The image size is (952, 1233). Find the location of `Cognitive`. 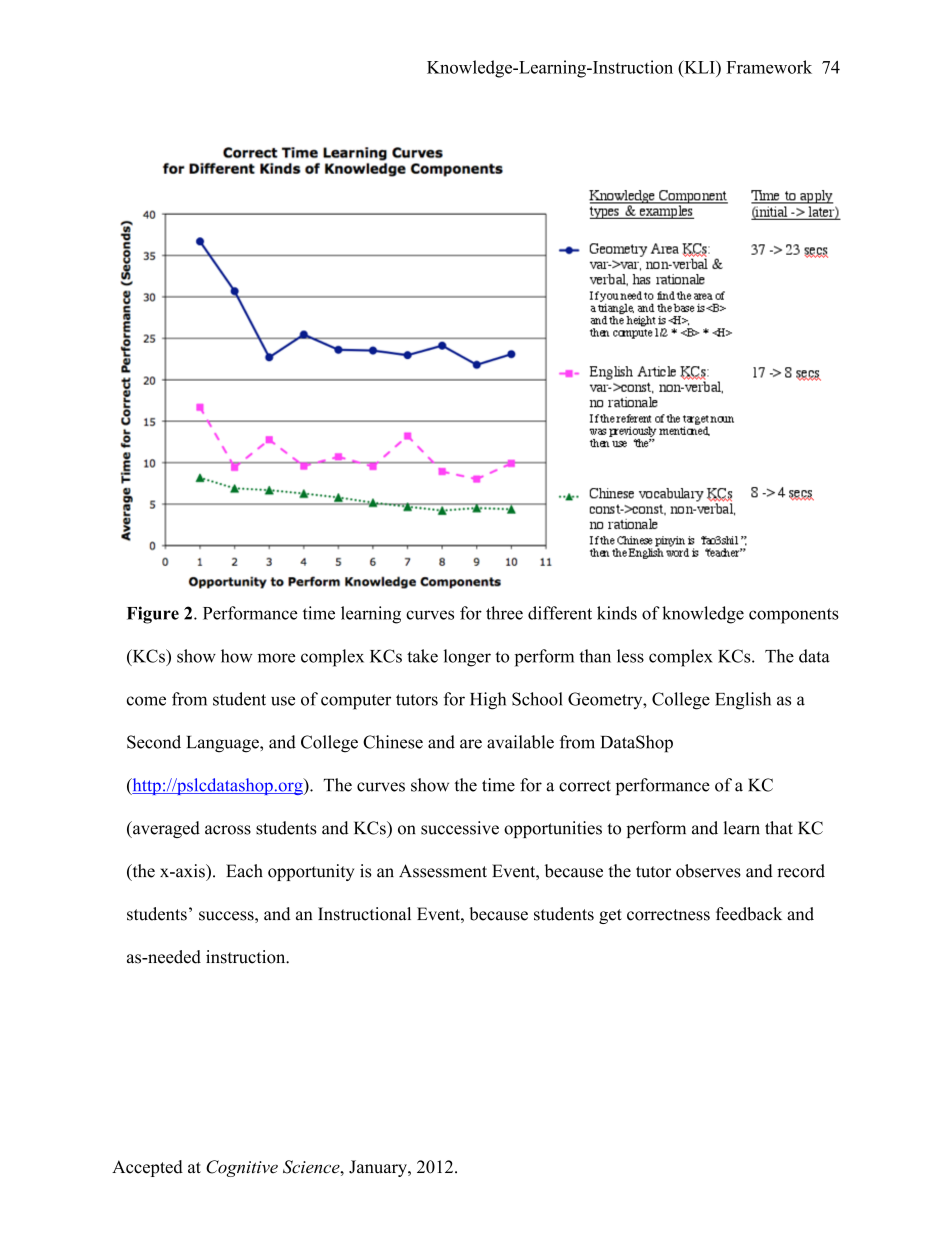

Cognitive is located at coordinates (242, 1168).
